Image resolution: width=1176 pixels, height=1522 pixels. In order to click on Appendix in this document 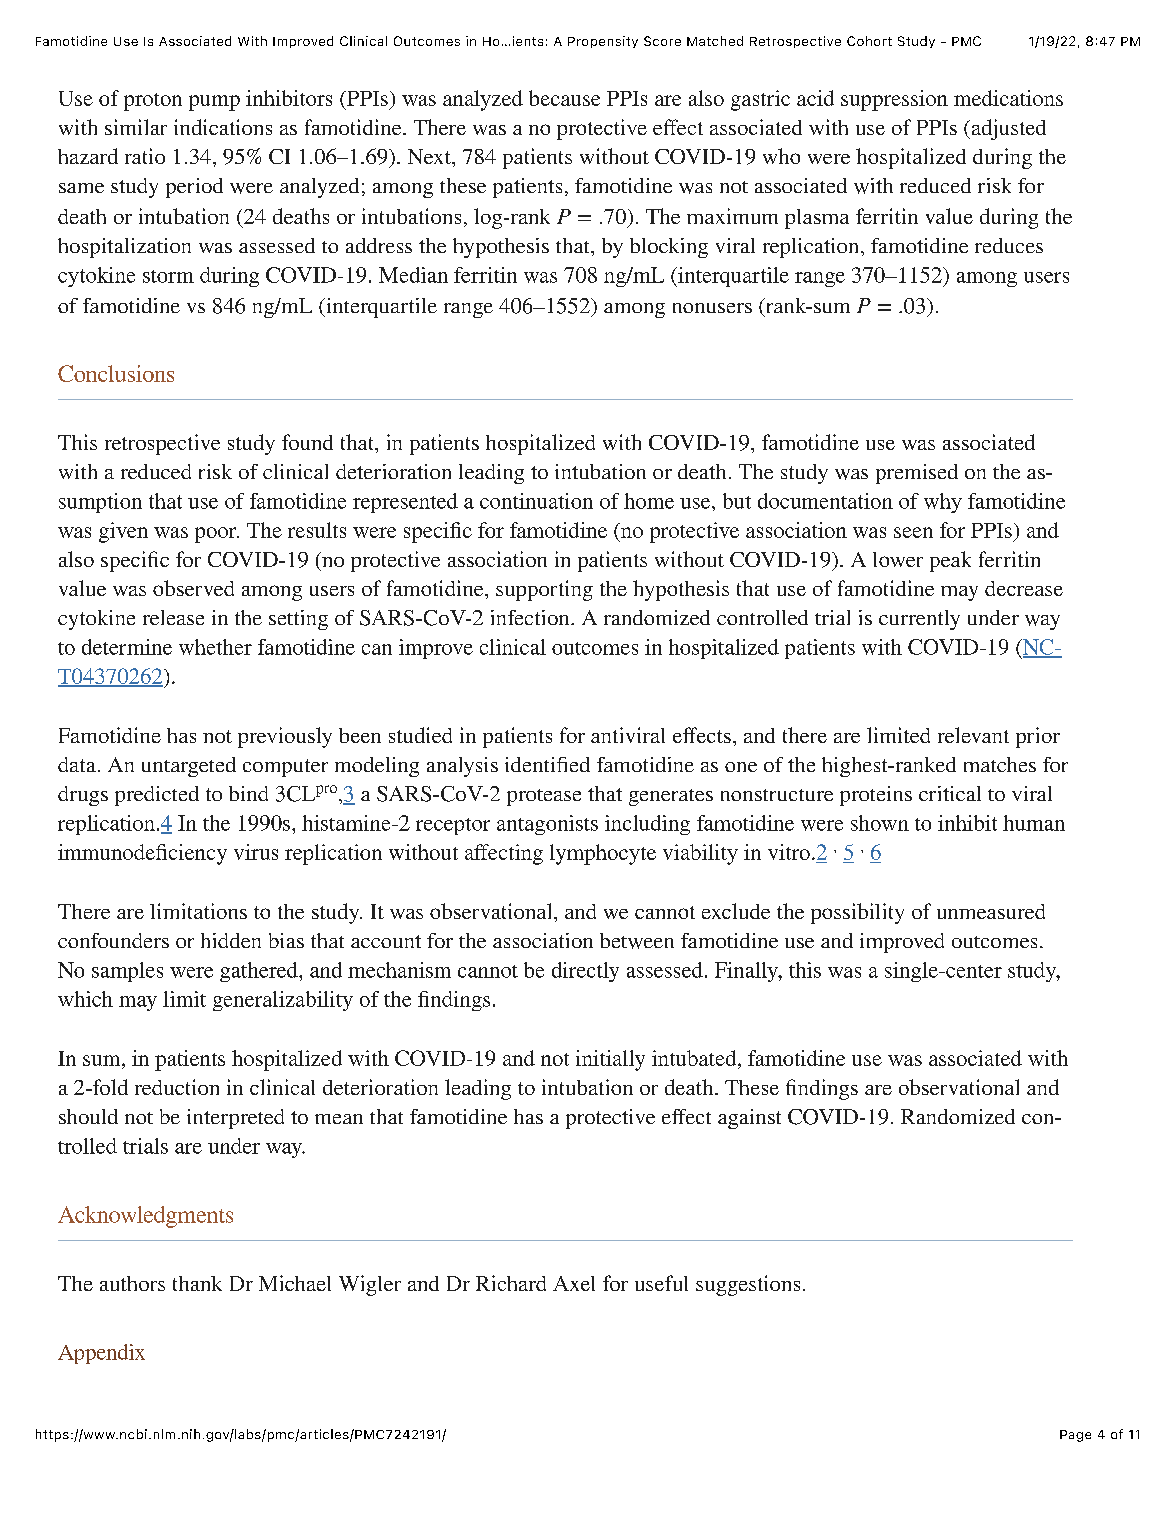, I will do `click(101, 1354)`.
